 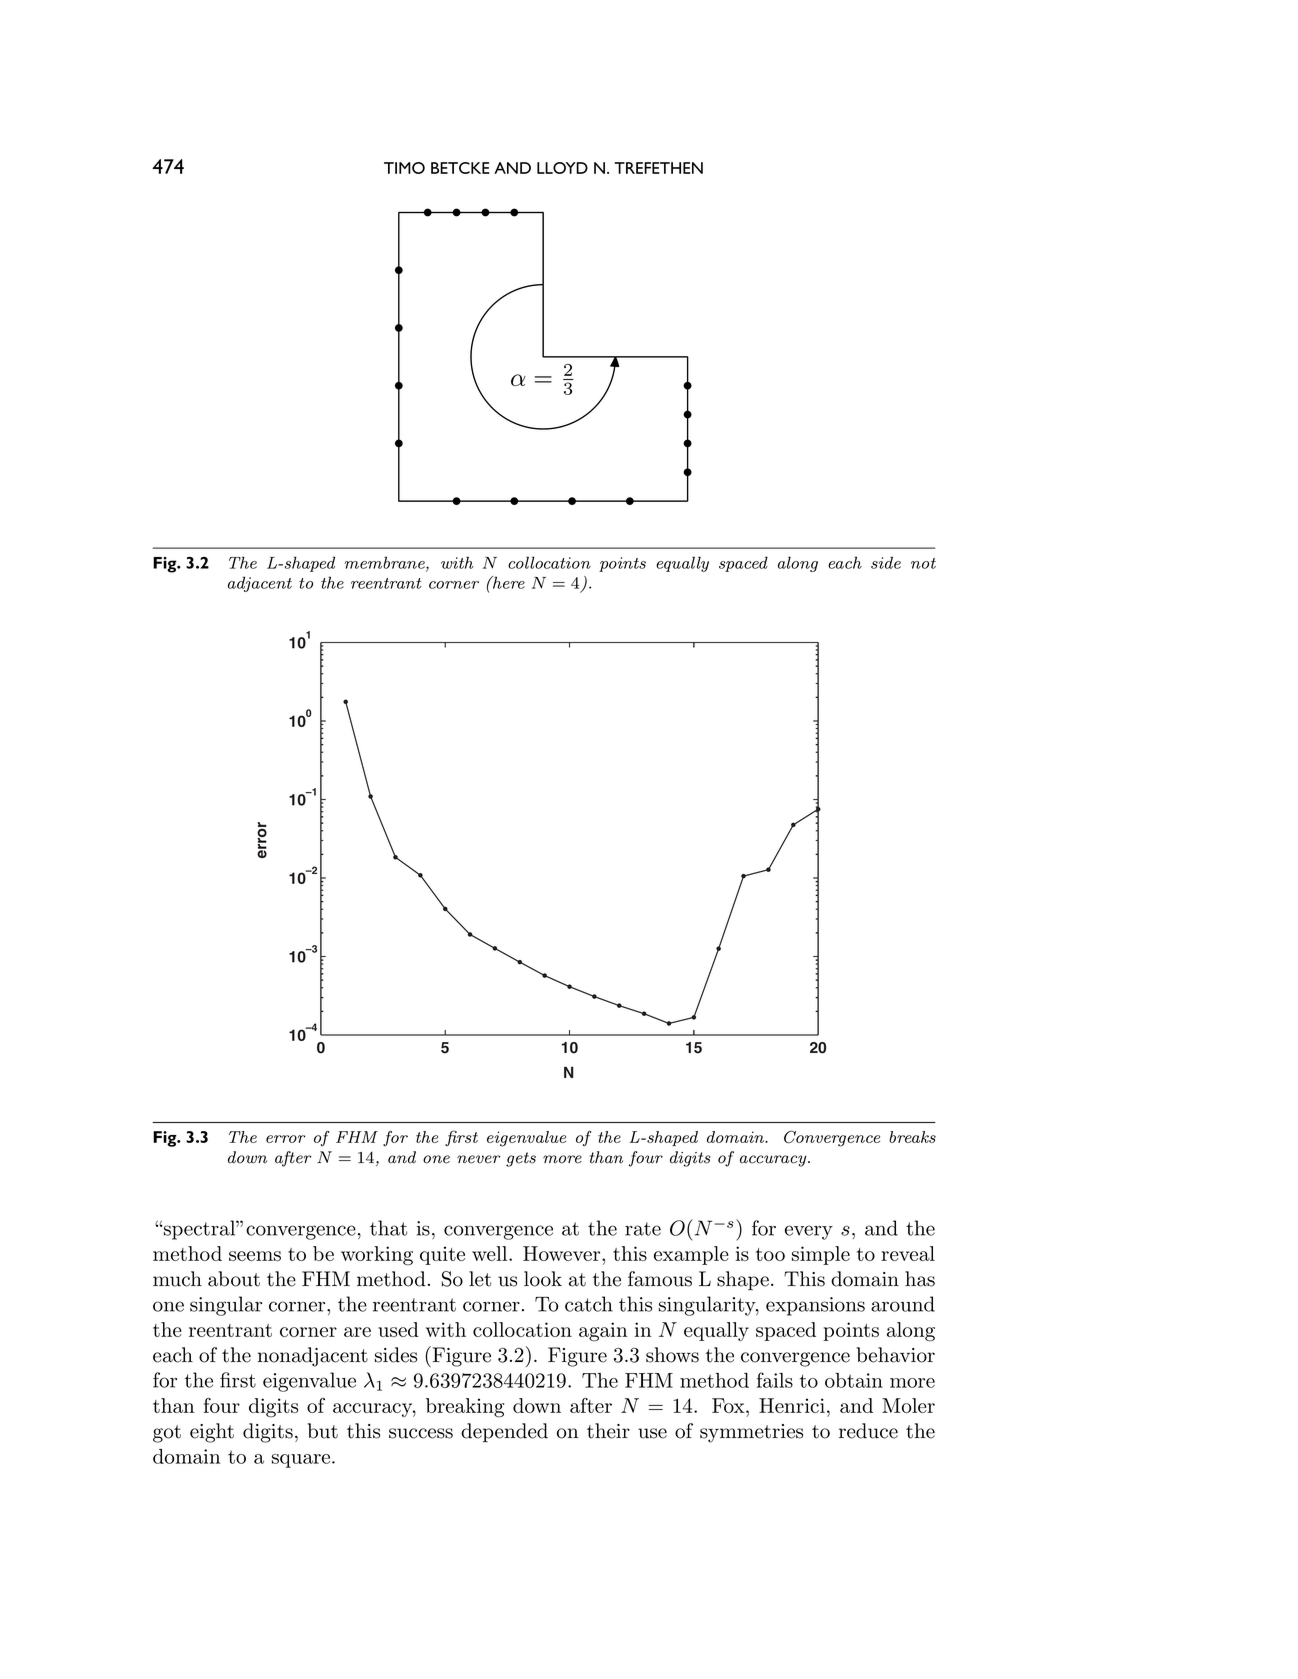 What do you see at coordinates (212, 1433) in the screenshot?
I see `eight` at bounding box center [212, 1433].
